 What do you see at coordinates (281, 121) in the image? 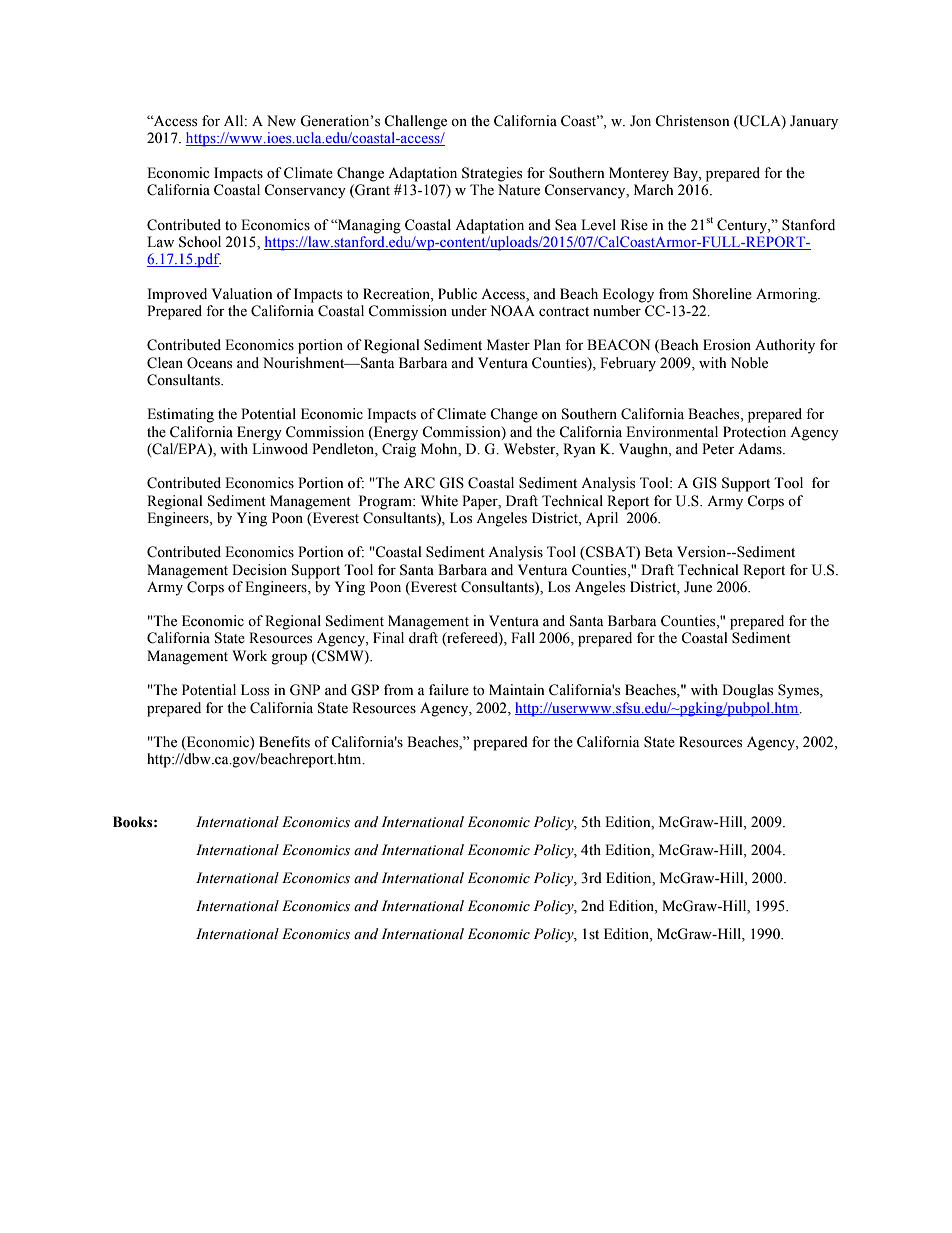
I see `New` at bounding box center [281, 121].
